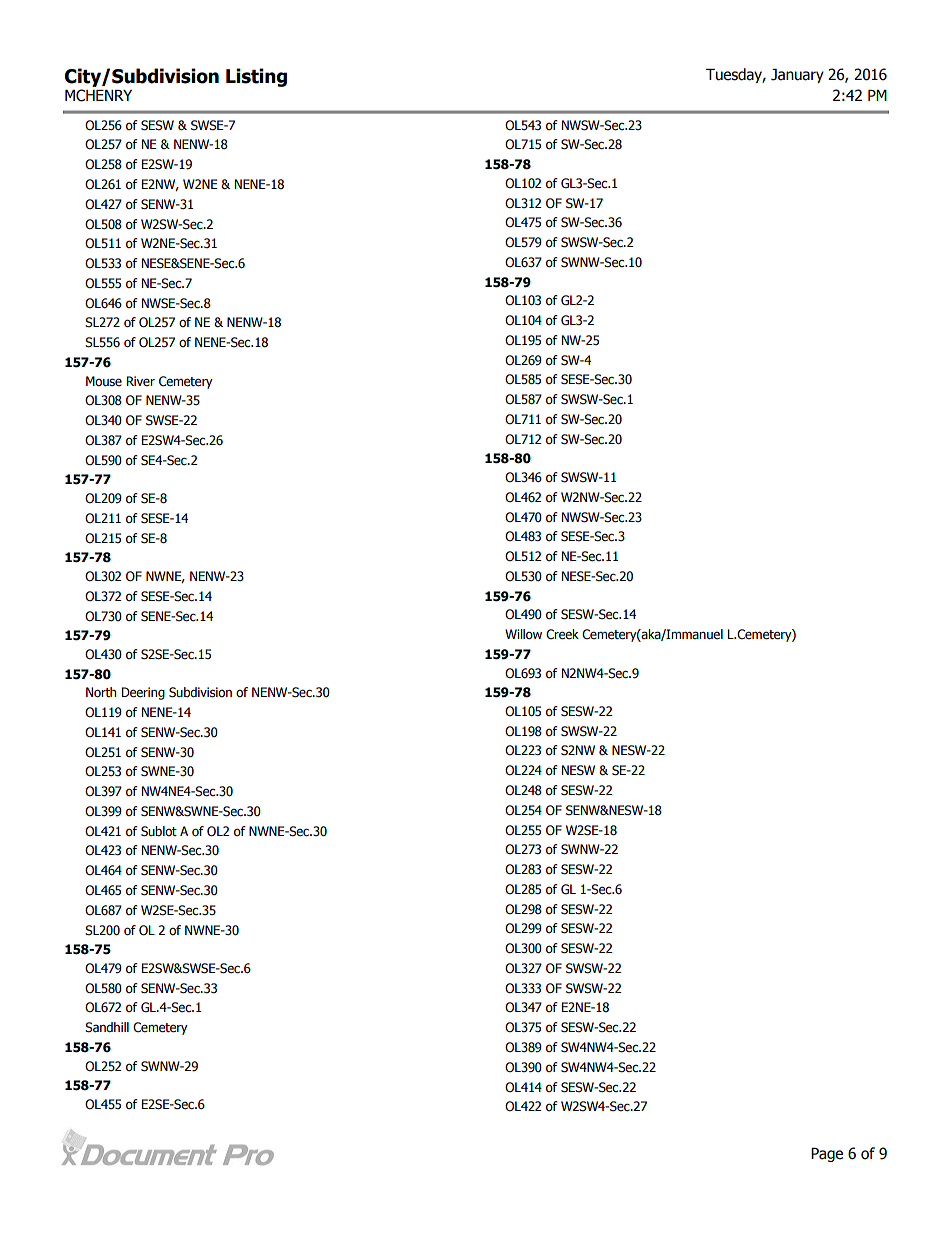  Describe the element at coordinates (107, 1027) in the document. I see `Sandhill` at that location.
